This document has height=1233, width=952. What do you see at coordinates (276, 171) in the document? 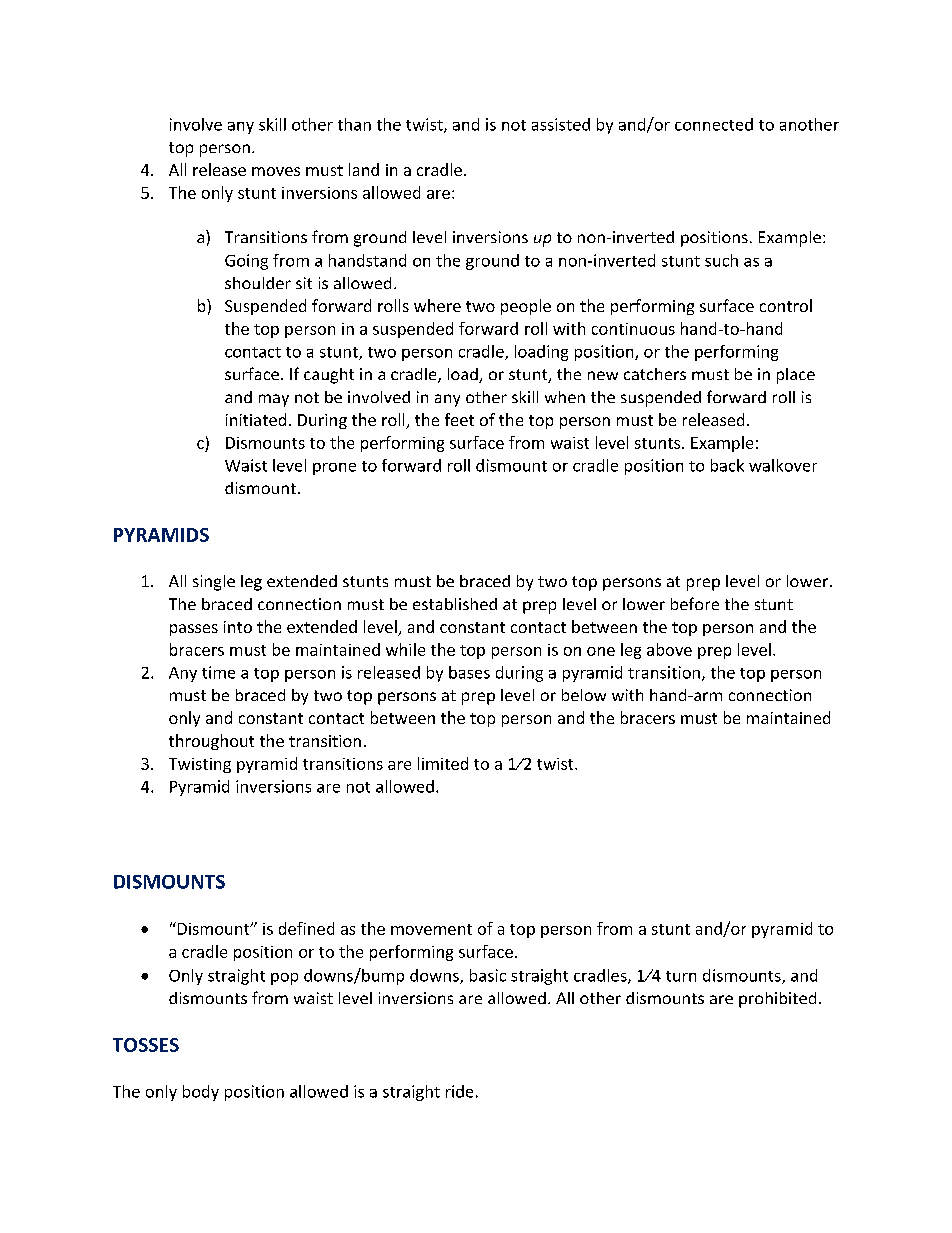
I see `moves` at bounding box center [276, 171].
